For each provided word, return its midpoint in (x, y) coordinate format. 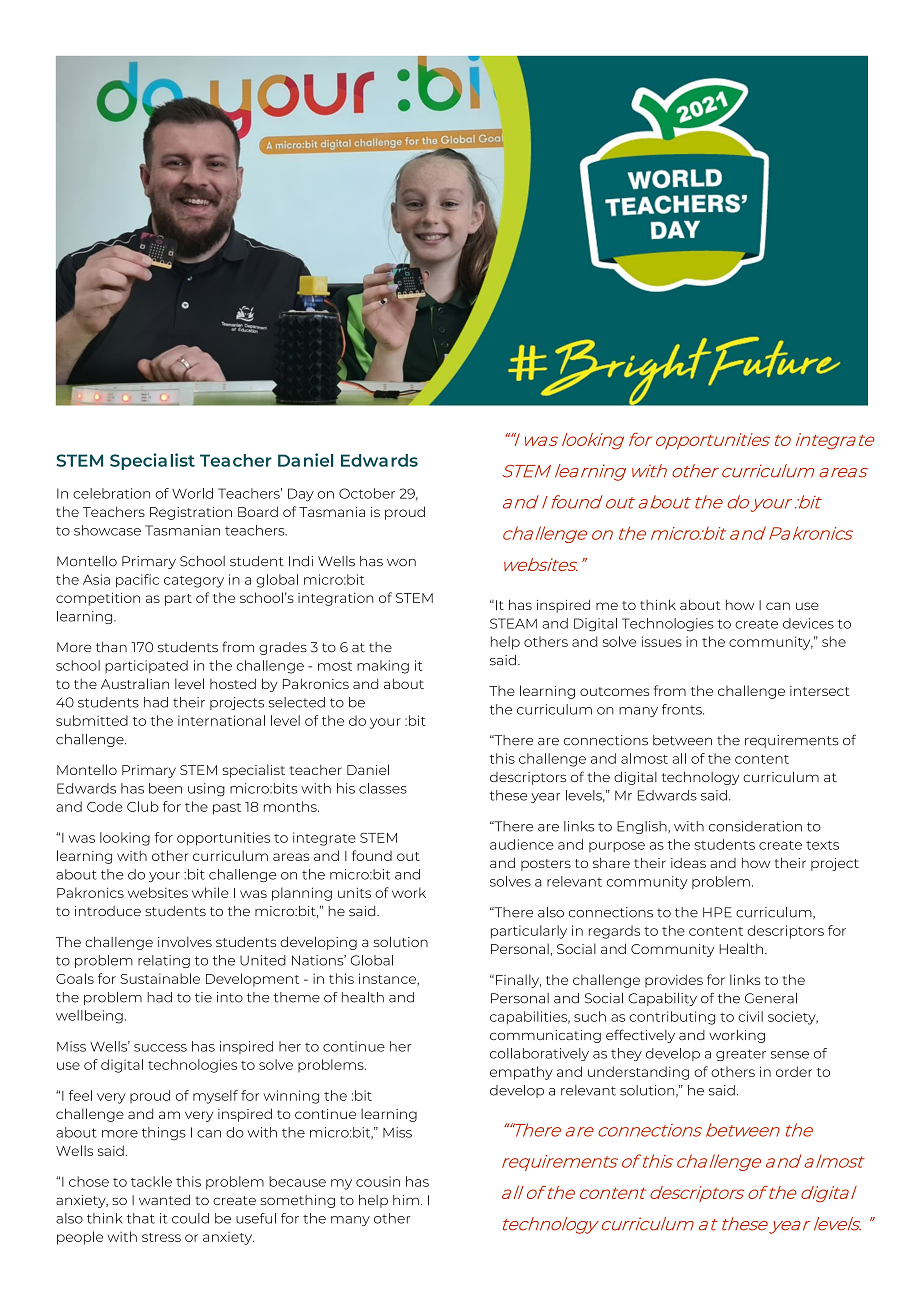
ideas (688, 863)
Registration (191, 513)
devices (808, 623)
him (406, 1200)
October (367, 493)
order (794, 1071)
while (210, 892)
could (190, 1218)
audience (522, 844)
